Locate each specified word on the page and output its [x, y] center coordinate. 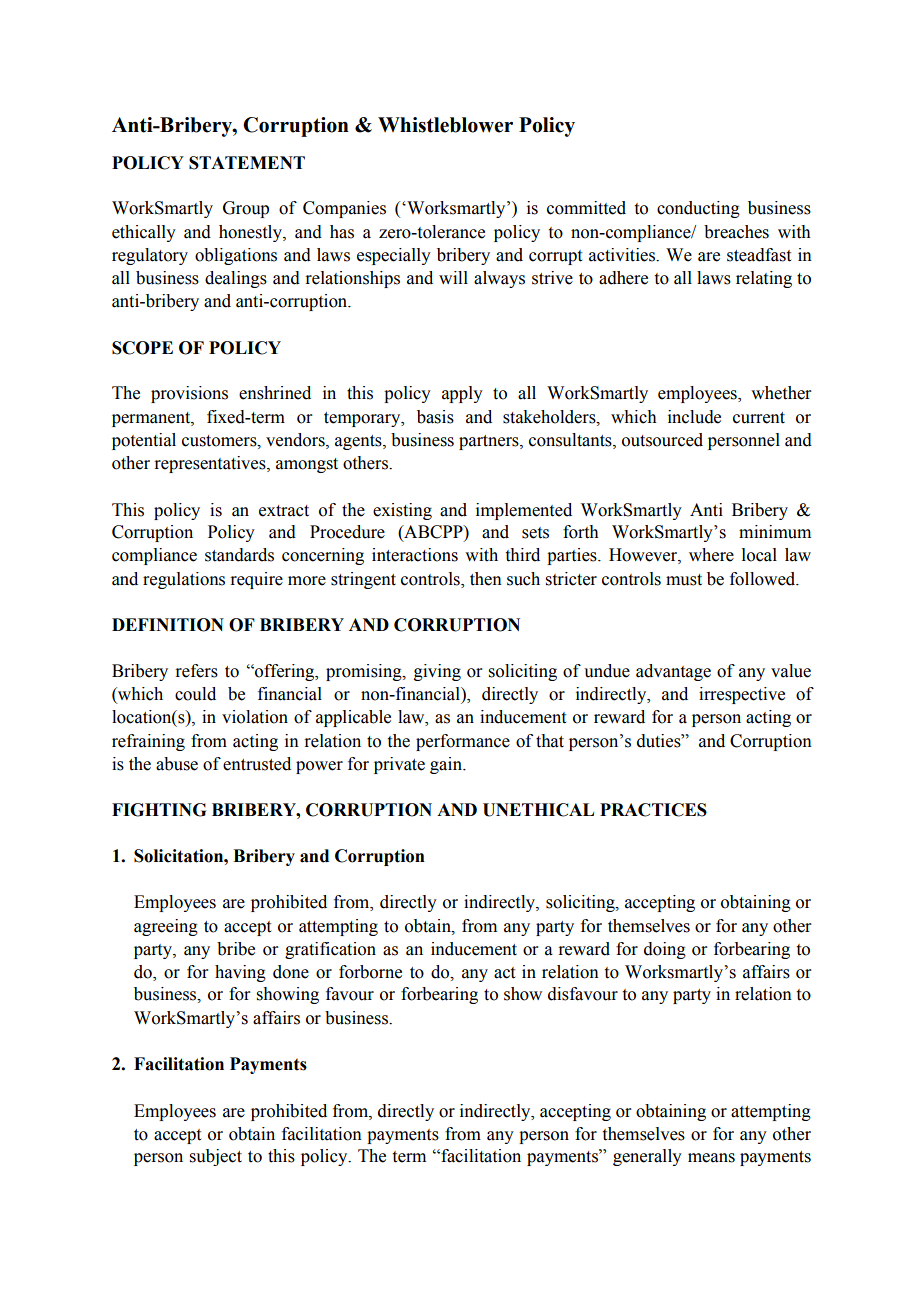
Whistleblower [445, 125]
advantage [673, 672]
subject [216, 1157]
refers [196, 671]
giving [437, 672]
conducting [698, 209]
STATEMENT [247, 163]
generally [647, 1157]
